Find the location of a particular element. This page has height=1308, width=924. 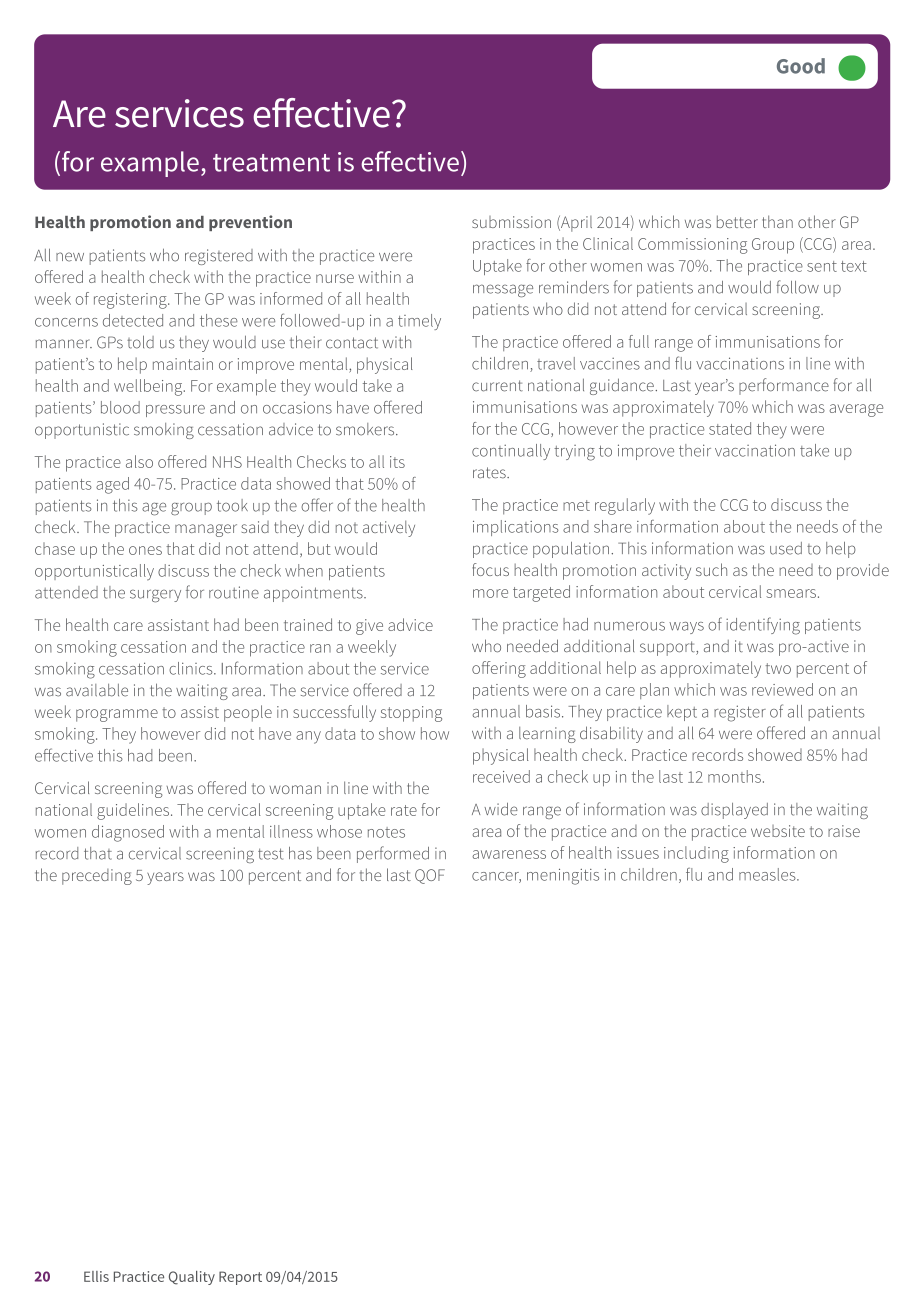

Report is located at coordinates (240, 1278).
